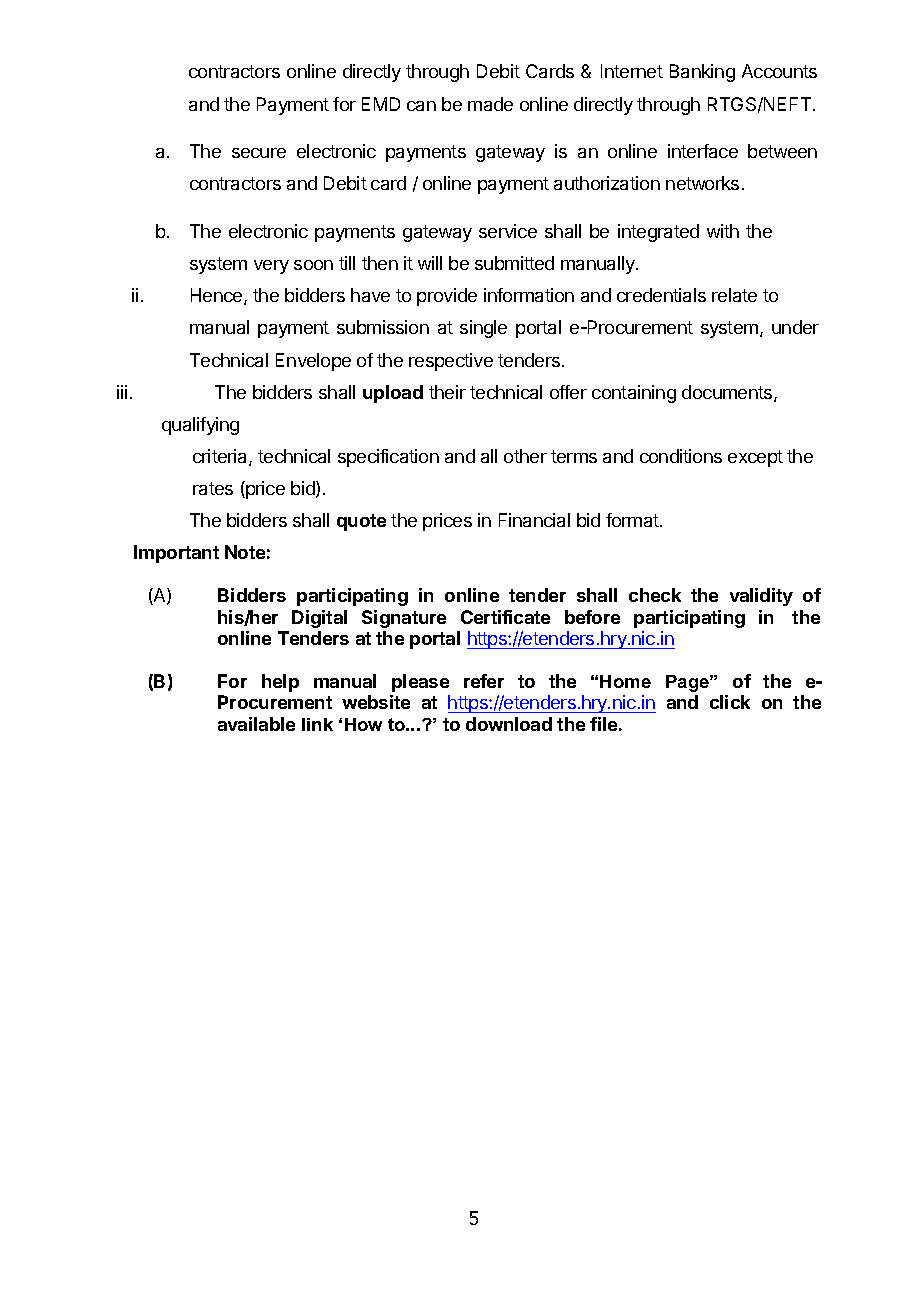 Image resolution: width=924 pixels, height=1307 pixels. Describe the element at coordinates (259, 153) in the page. I see `secure` at that location.
